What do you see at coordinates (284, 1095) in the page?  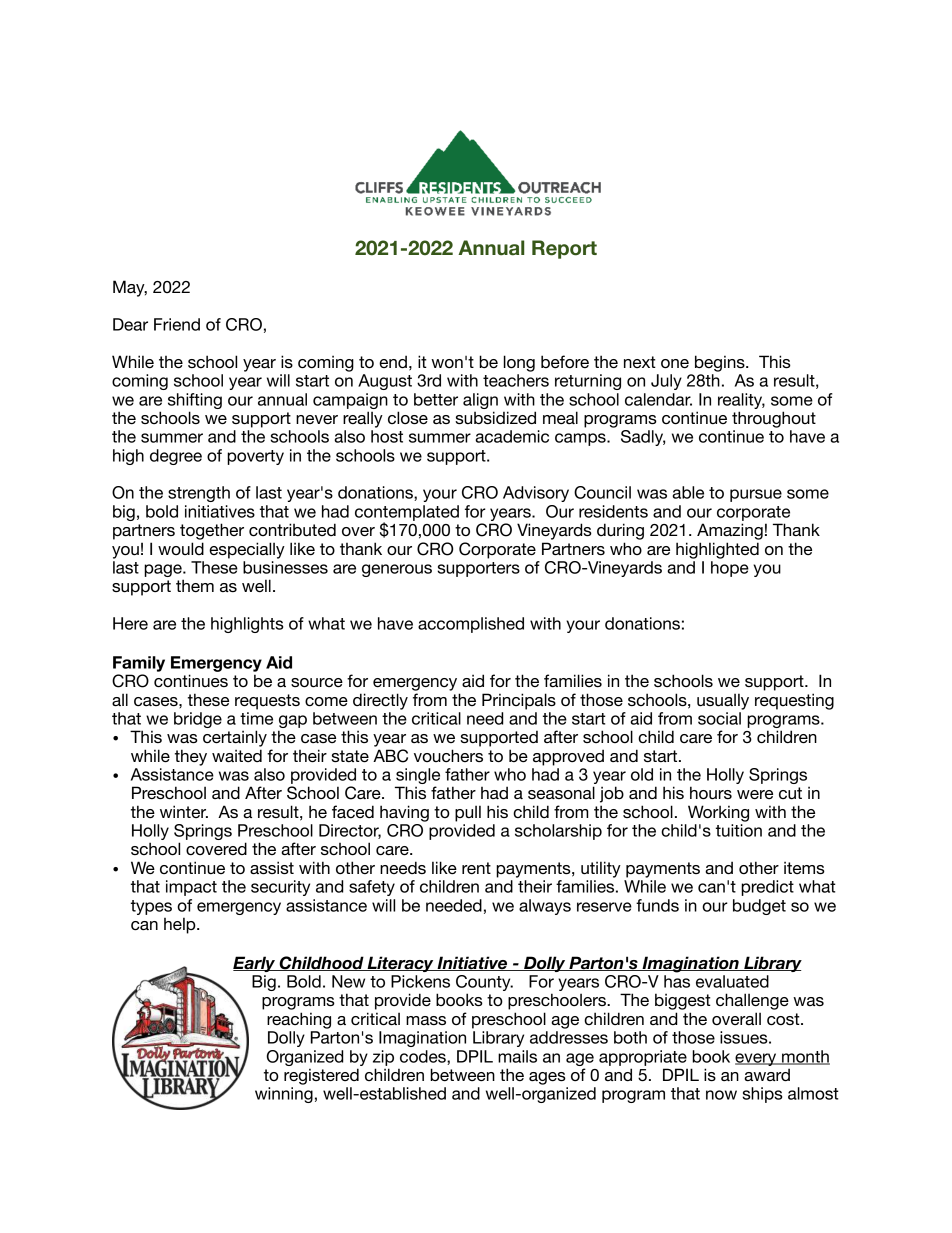 I see `winning` at bounding box center [284, 1095].
